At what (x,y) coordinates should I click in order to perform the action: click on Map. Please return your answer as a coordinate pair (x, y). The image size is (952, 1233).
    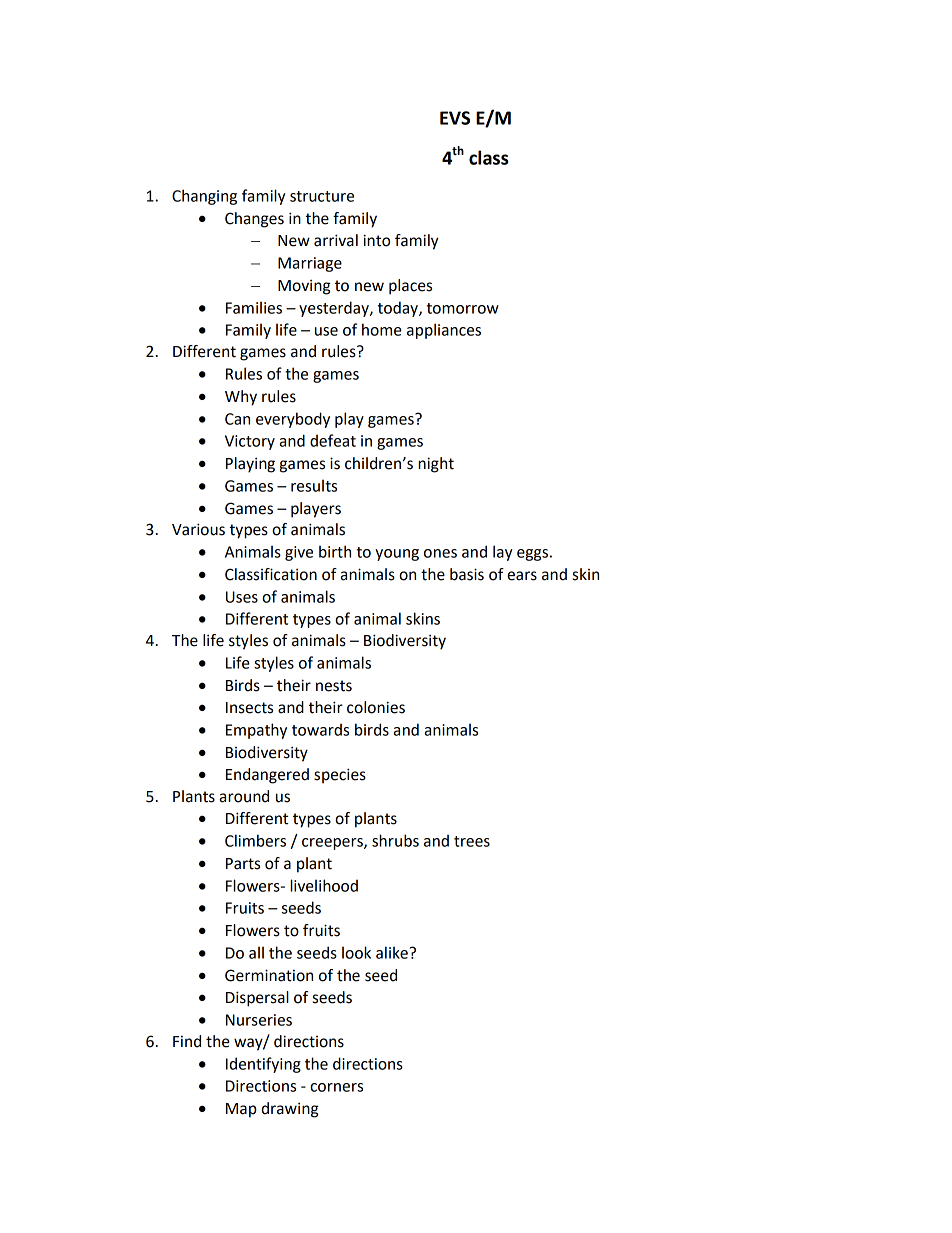
    Looking at the image, I should click on (241, 1110).
